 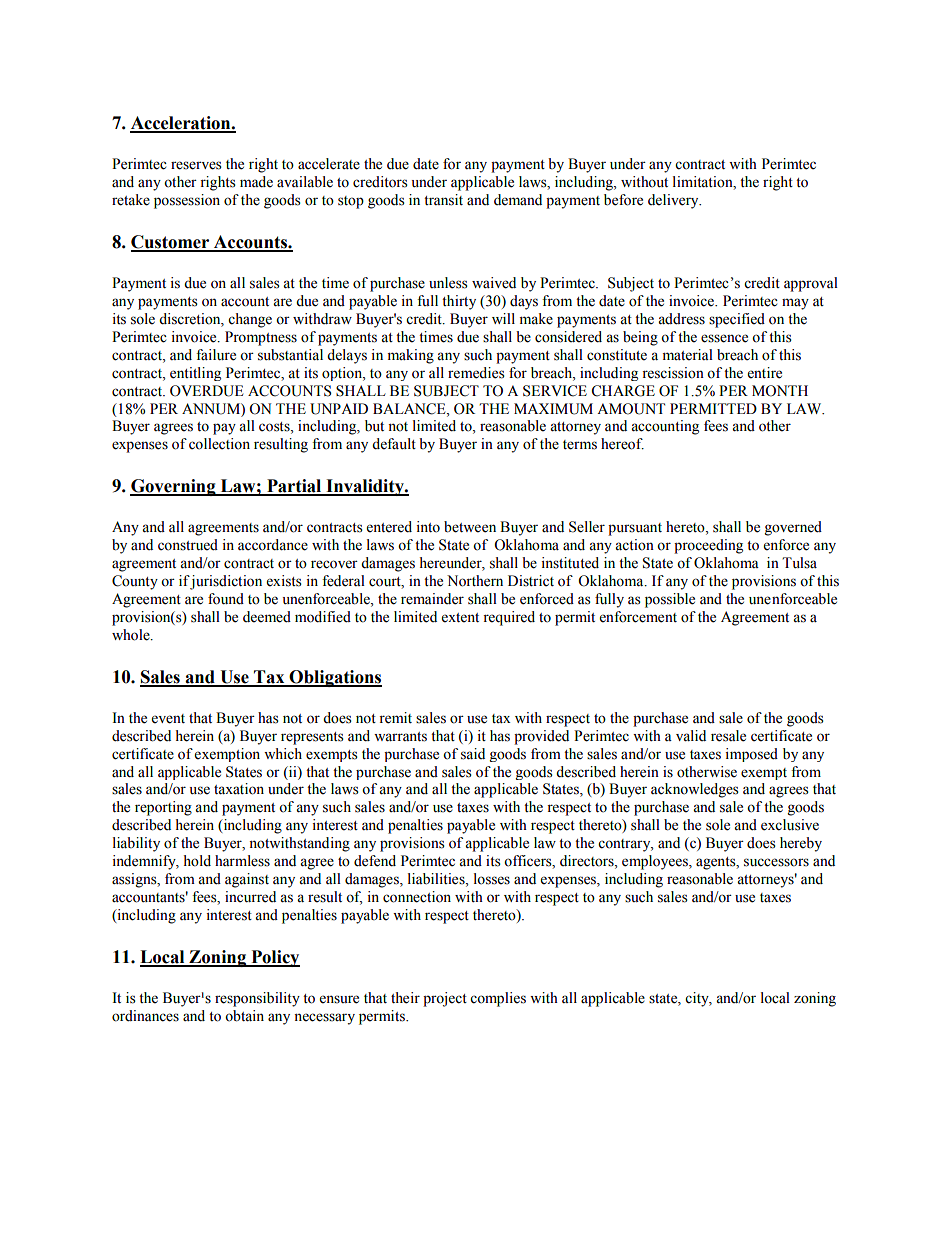 I want to click on delivery, so click(x=674, y=201).
